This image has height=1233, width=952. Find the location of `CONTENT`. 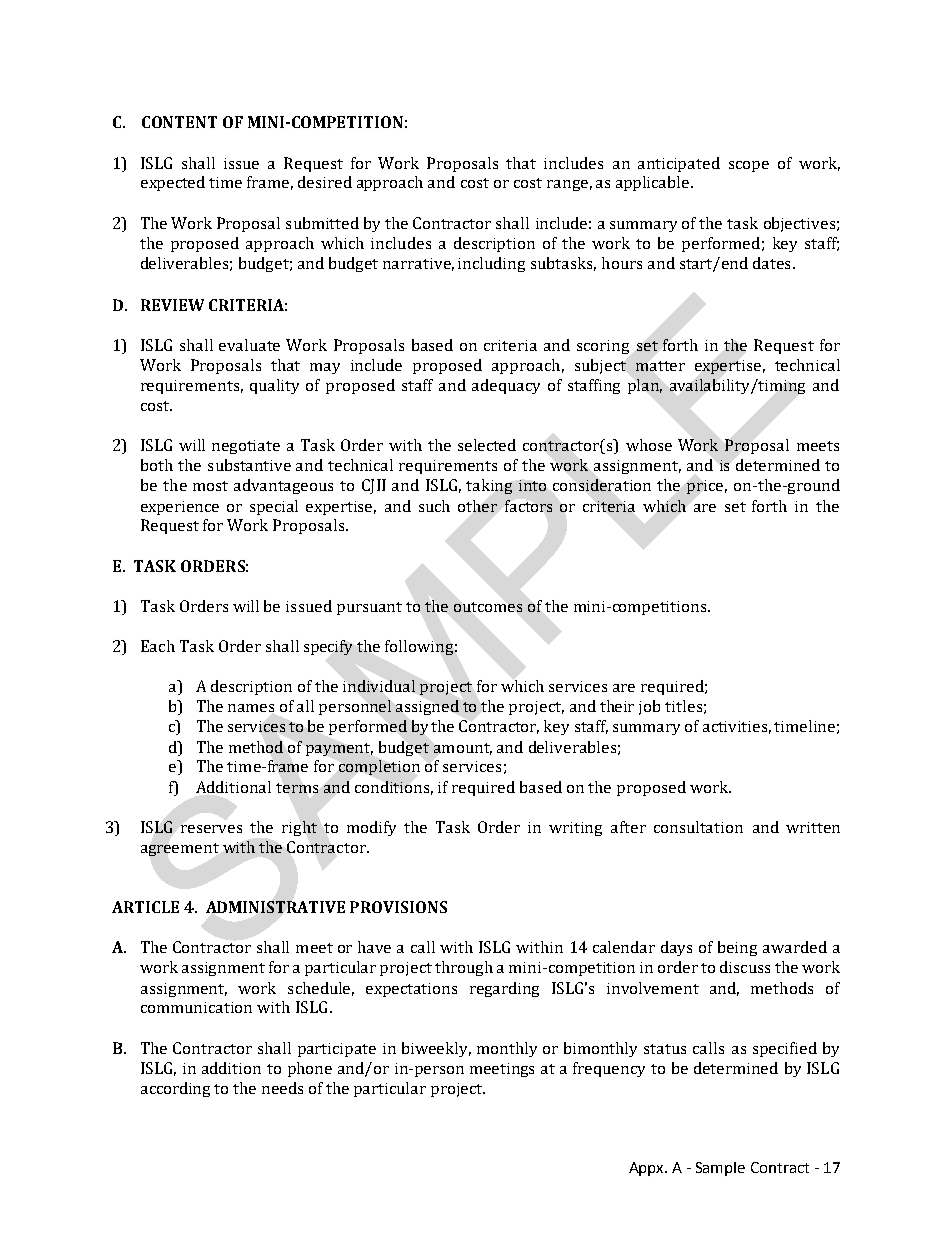

CONTENT is located at coordinates (179, 122).
